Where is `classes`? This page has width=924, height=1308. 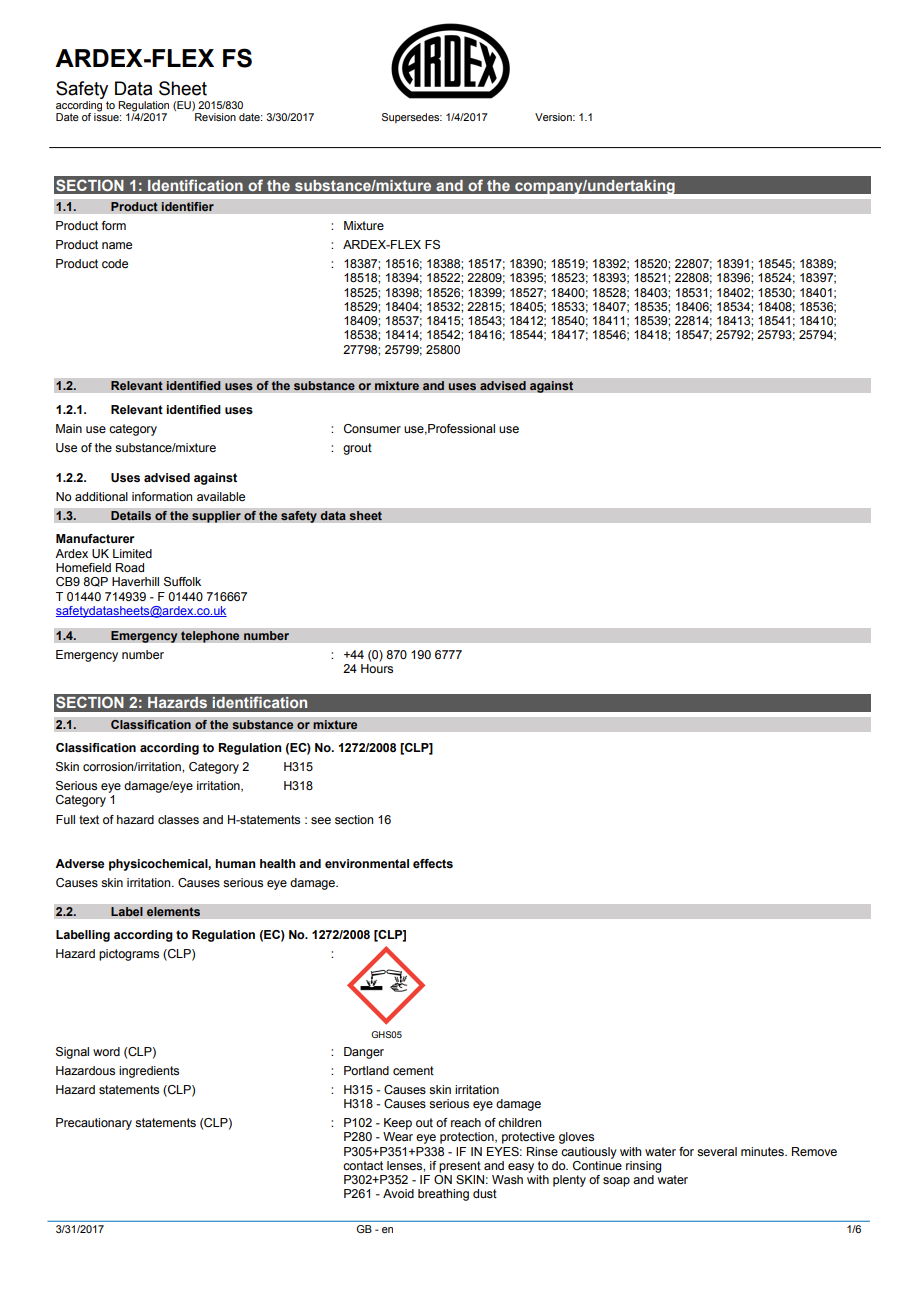
classes is located at coordinates (178, 819).
